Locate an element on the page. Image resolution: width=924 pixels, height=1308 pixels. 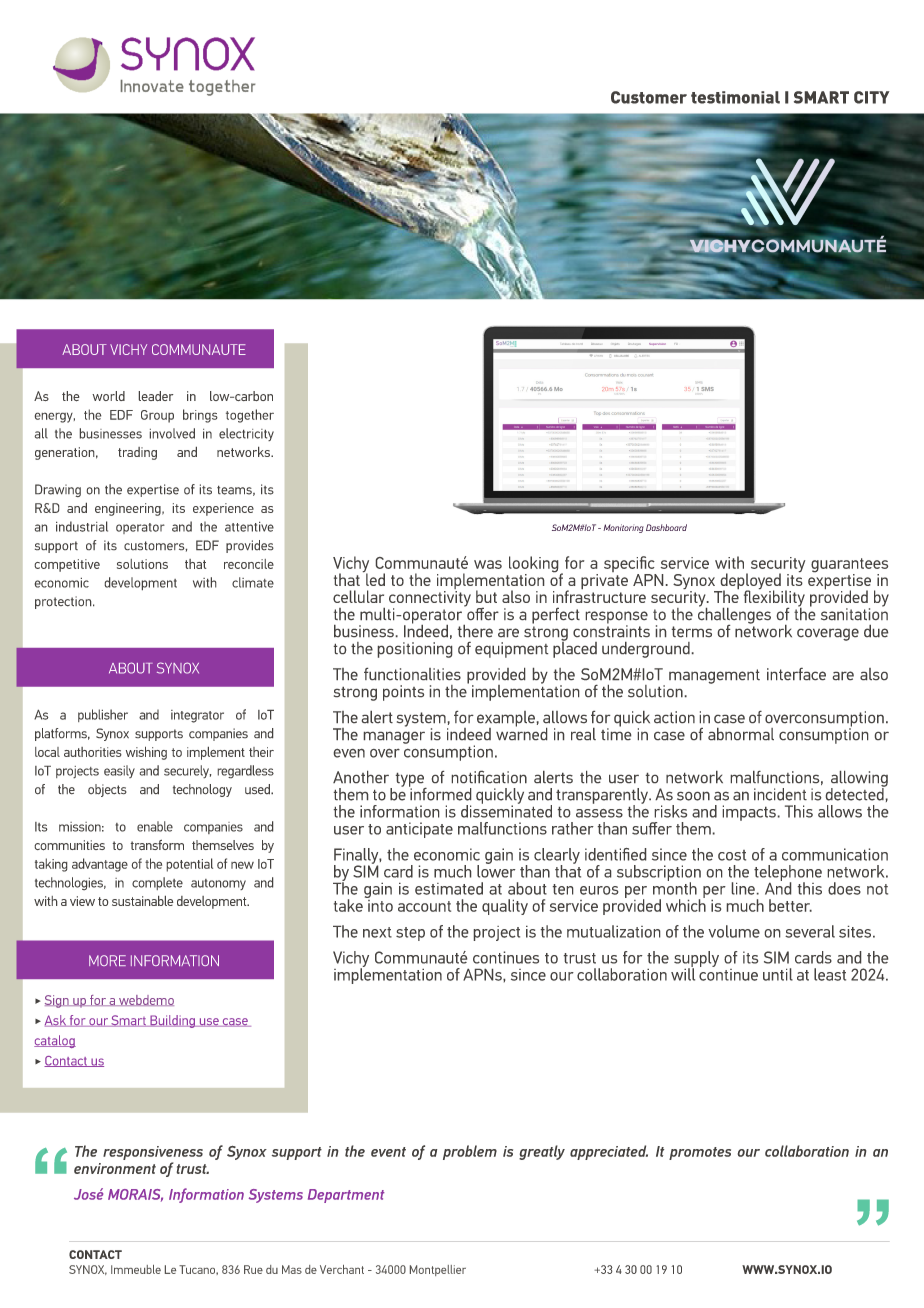
Dashboard is located at coordinates (666, 527).
